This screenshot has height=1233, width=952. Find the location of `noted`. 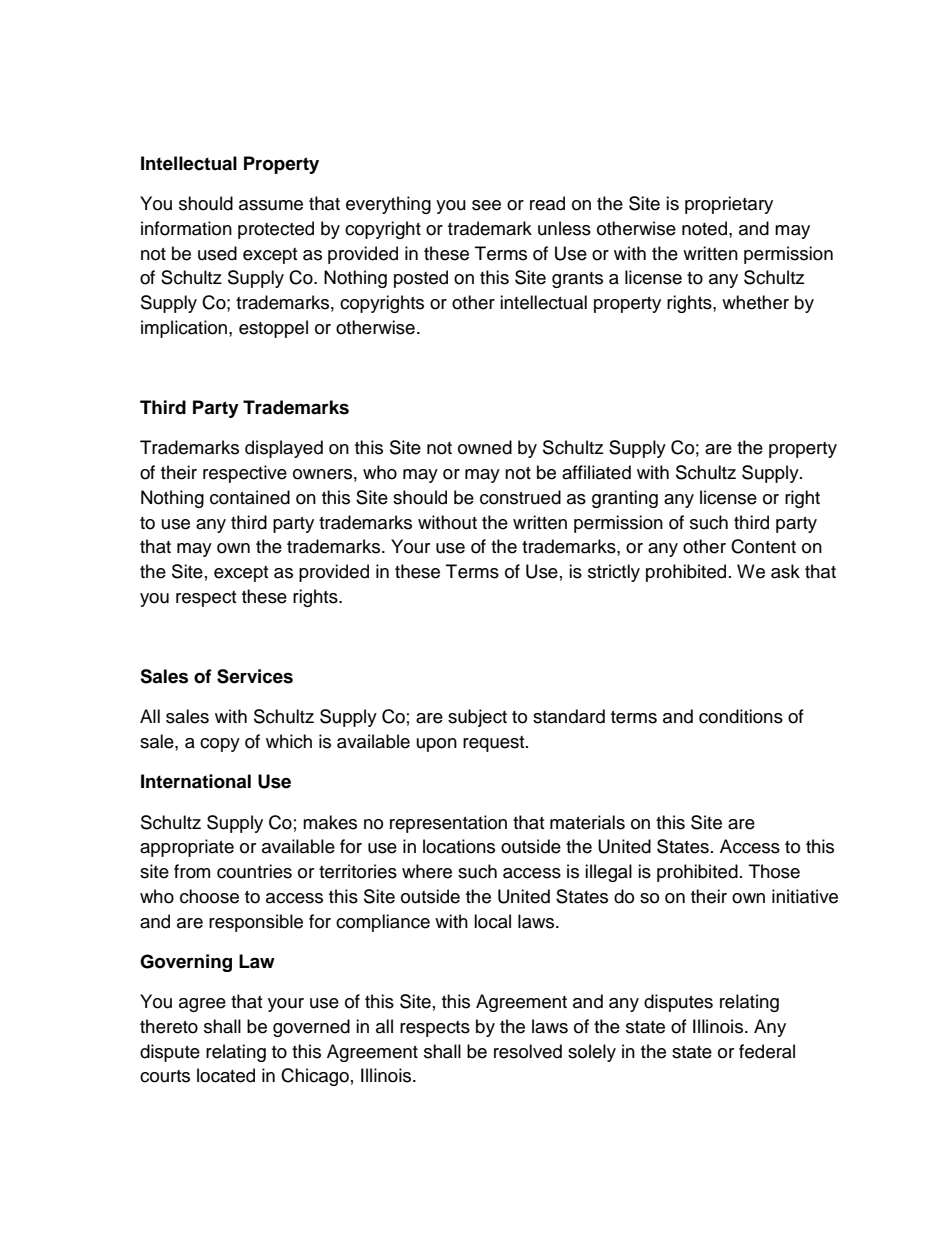

noted is located at coordinates (704, 228).
